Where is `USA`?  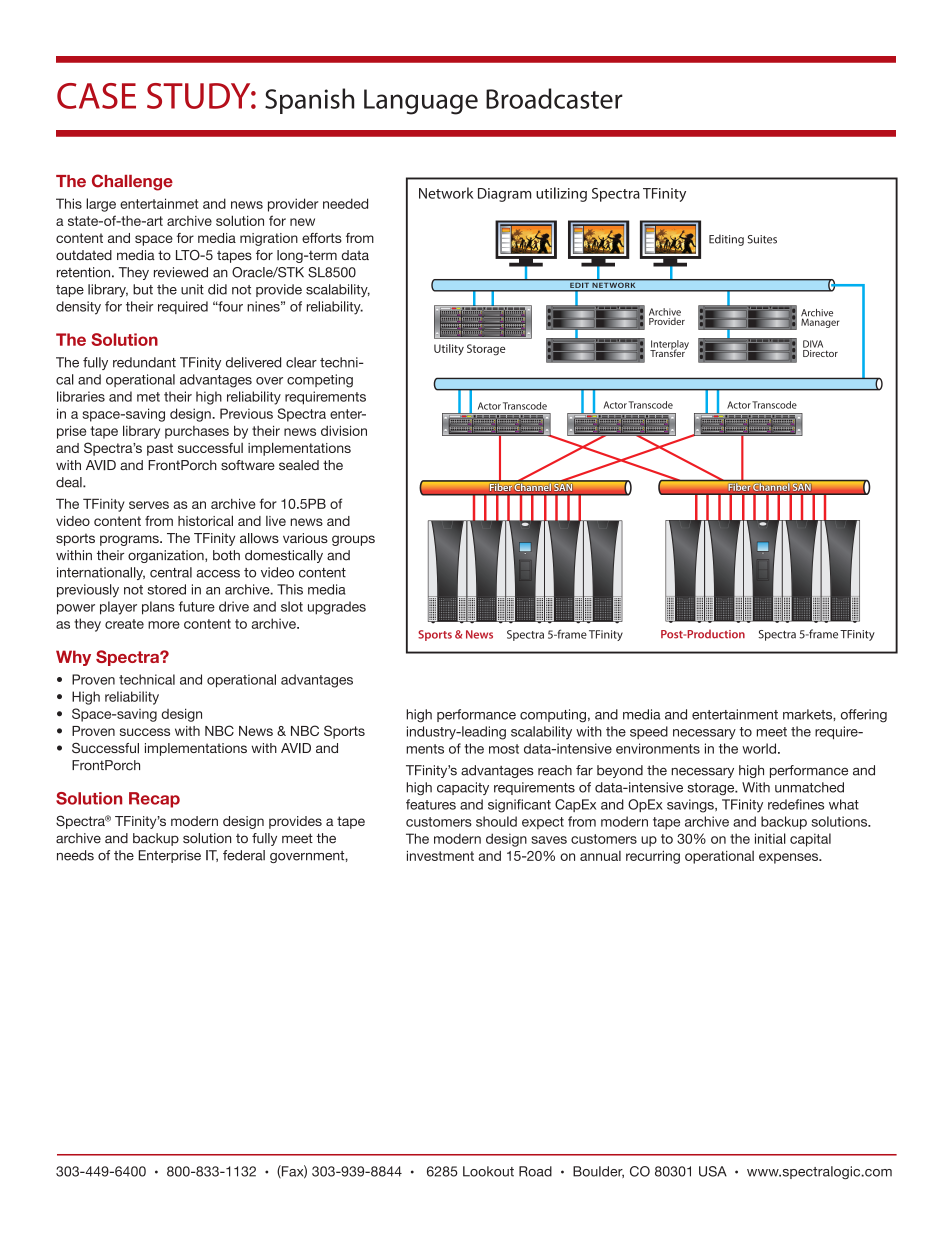 USA is located at coordinates (713, 1171).
